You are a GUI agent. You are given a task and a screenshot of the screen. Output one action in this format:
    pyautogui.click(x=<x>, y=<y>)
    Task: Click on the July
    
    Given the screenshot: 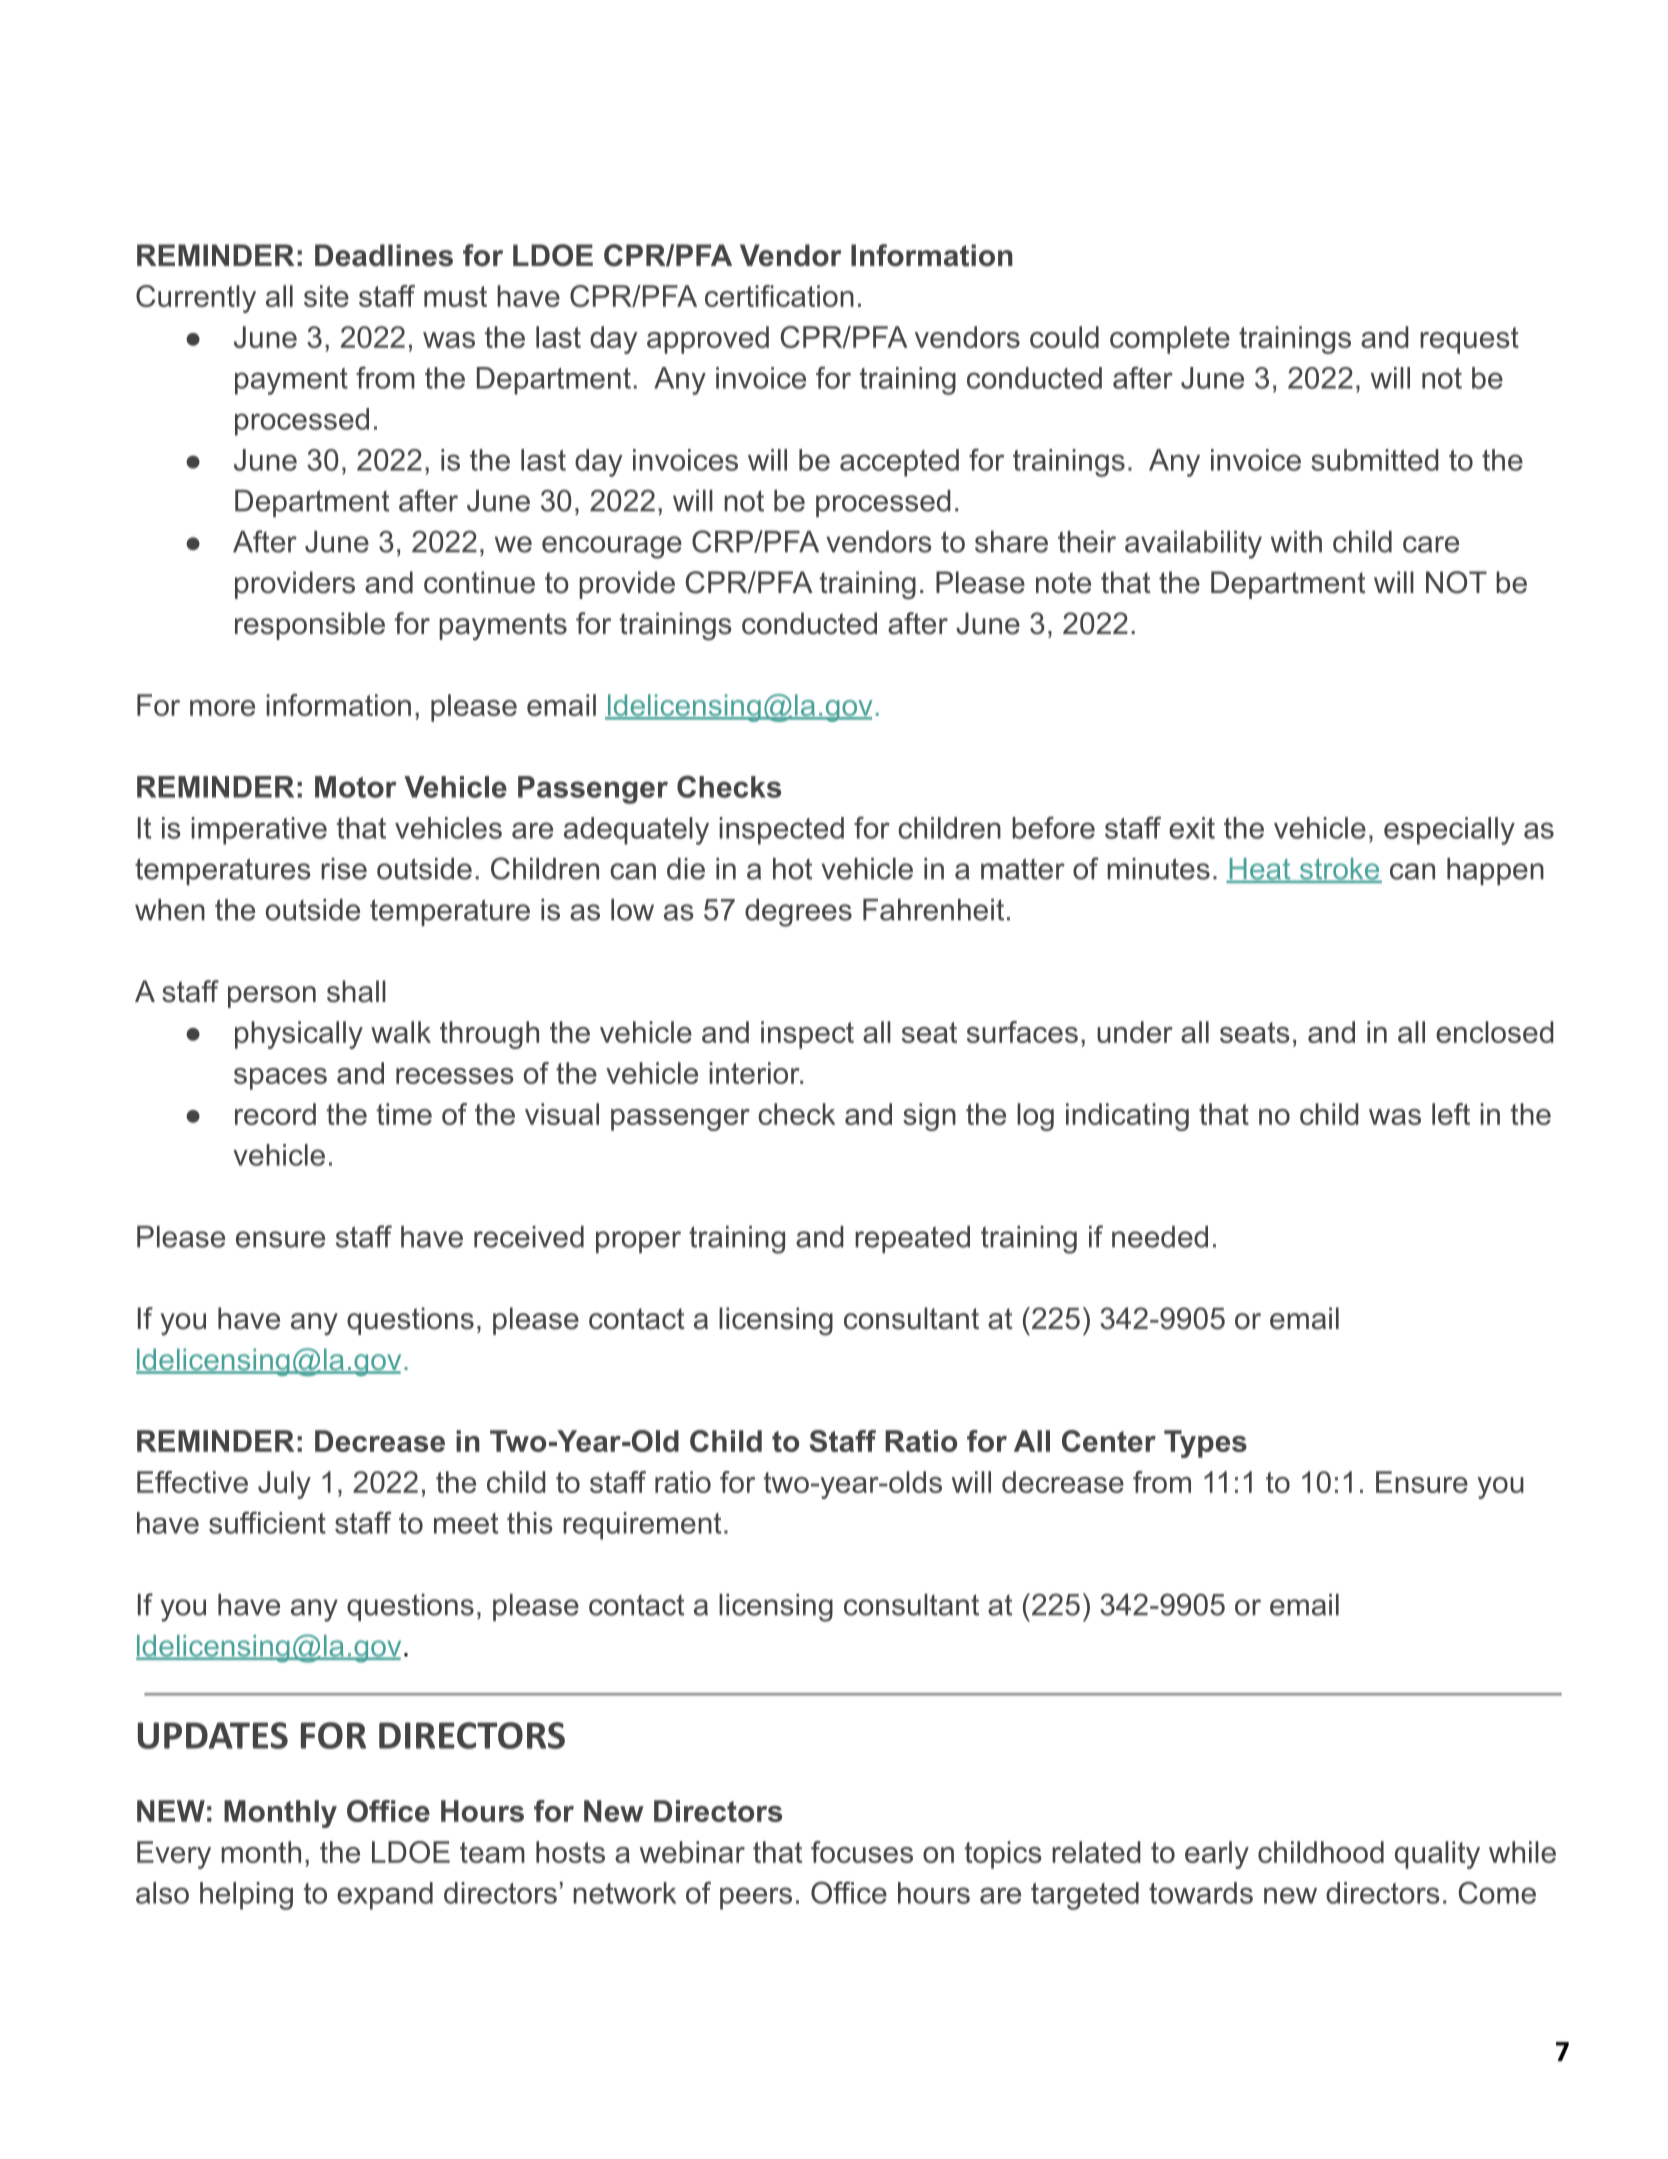 What is the action you would take?
    pyautogui.click(x=284, y=1485)
